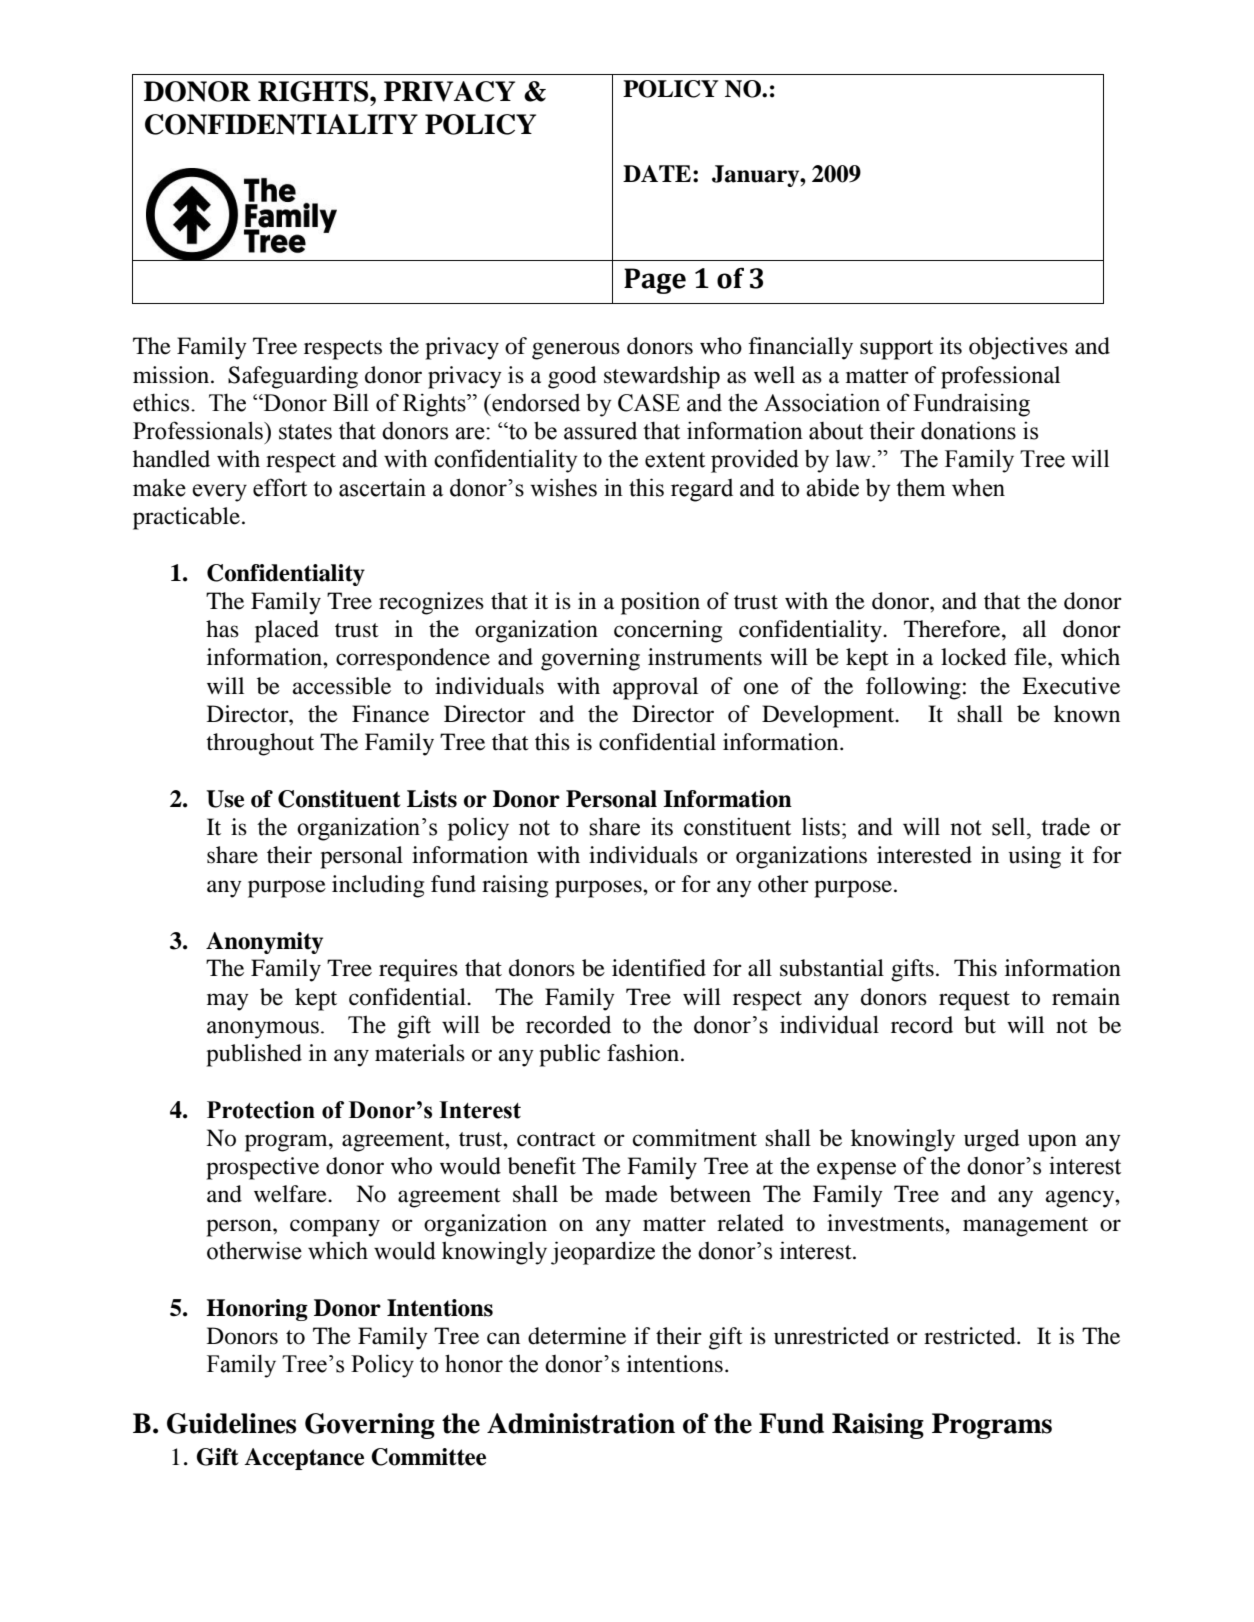  What do you see at coordinates (660, 603) in the page?
I see `position` at bounding box center [660, 603].
